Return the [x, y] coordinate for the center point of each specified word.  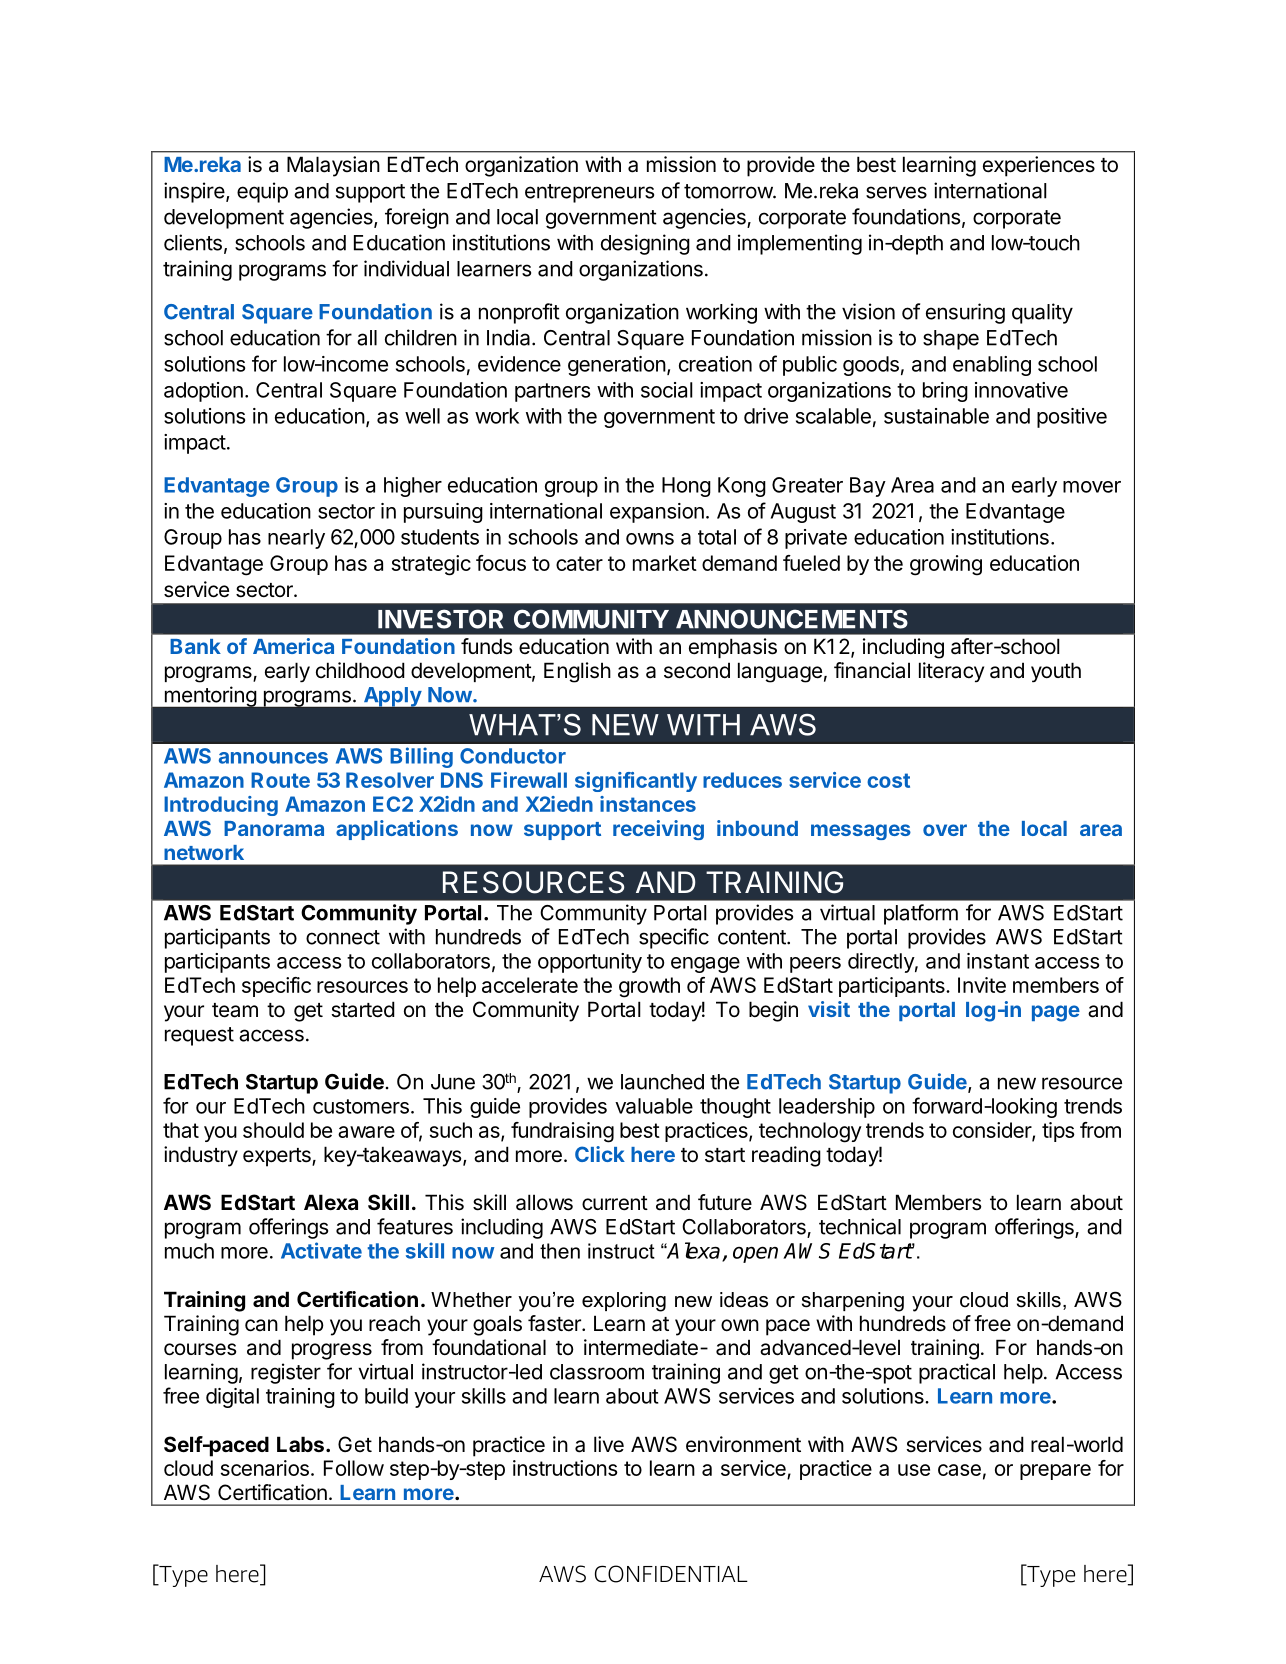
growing [946, 565]
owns [650, 539]
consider [993, 1131]
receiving [658, 830]
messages [861, 832]
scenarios [265, 1468]
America [293, 646]
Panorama [274, 828]
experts [278, 1157]
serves [896, 192]
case [959, 1470]
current [615, 1203]
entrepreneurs [589, 193]
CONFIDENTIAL [671, 1574]
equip [262, 192]
